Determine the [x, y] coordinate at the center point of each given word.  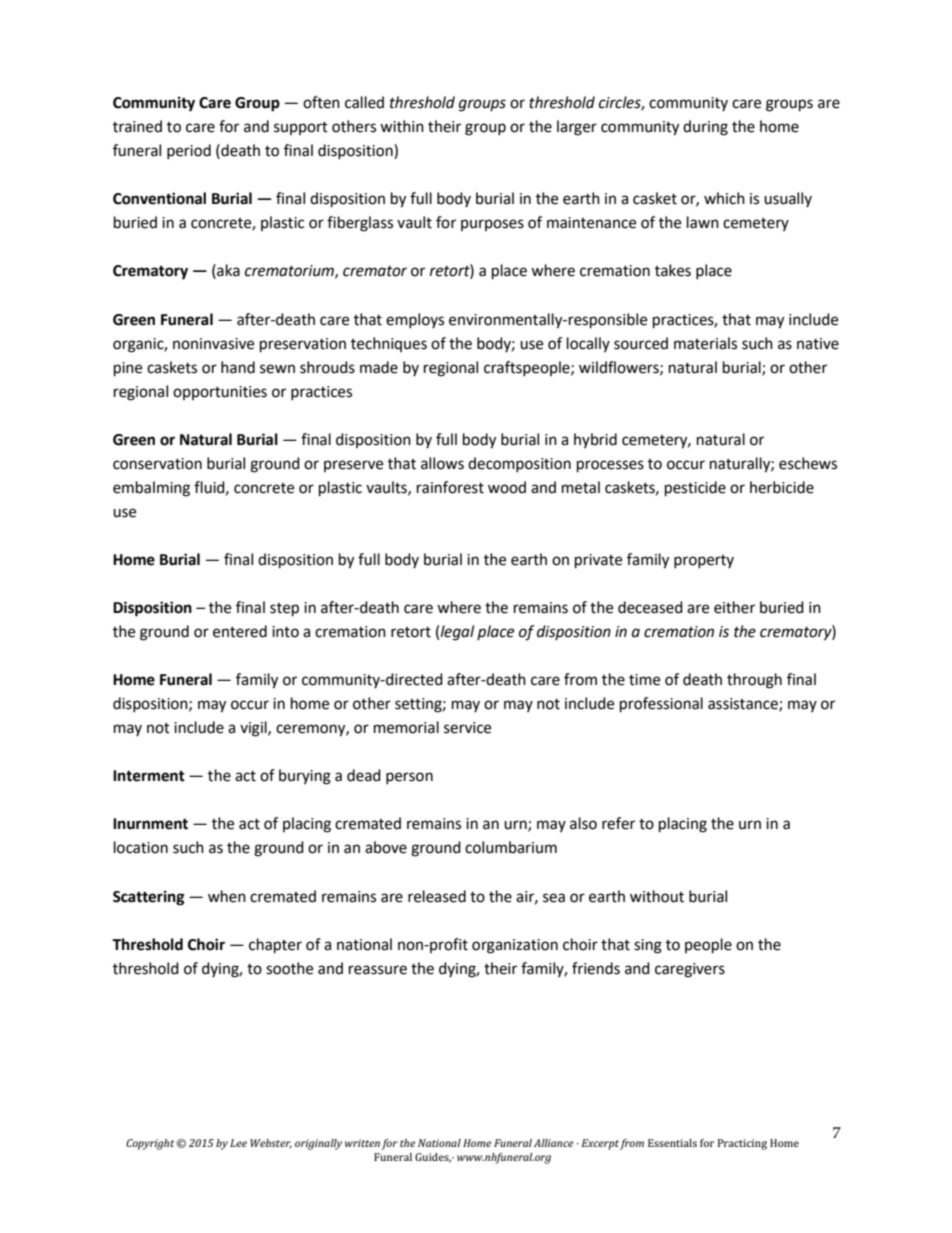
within [402, 126]
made [379, 367]
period [189, 151]
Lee [238, 1143]
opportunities [220, 393]
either [734, 607]
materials [705, 343]
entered [240, 631]
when [227, 896]
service [467, 728]
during [705, 128]
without [657, 896]
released [437, 896]
